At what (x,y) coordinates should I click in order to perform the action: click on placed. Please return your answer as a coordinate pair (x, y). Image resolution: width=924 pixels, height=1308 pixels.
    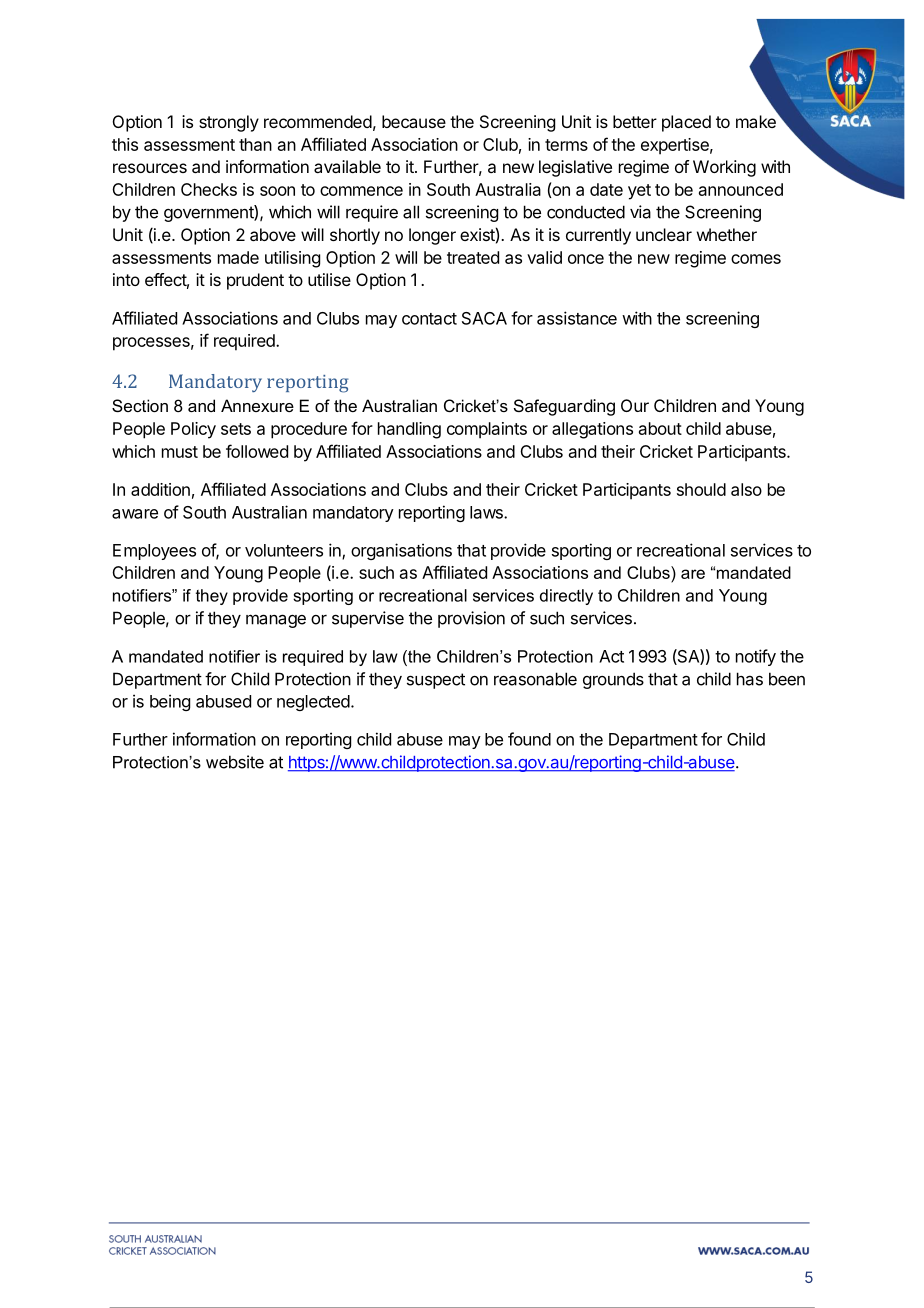
    Looking at the image, I should click on (686, 123).
